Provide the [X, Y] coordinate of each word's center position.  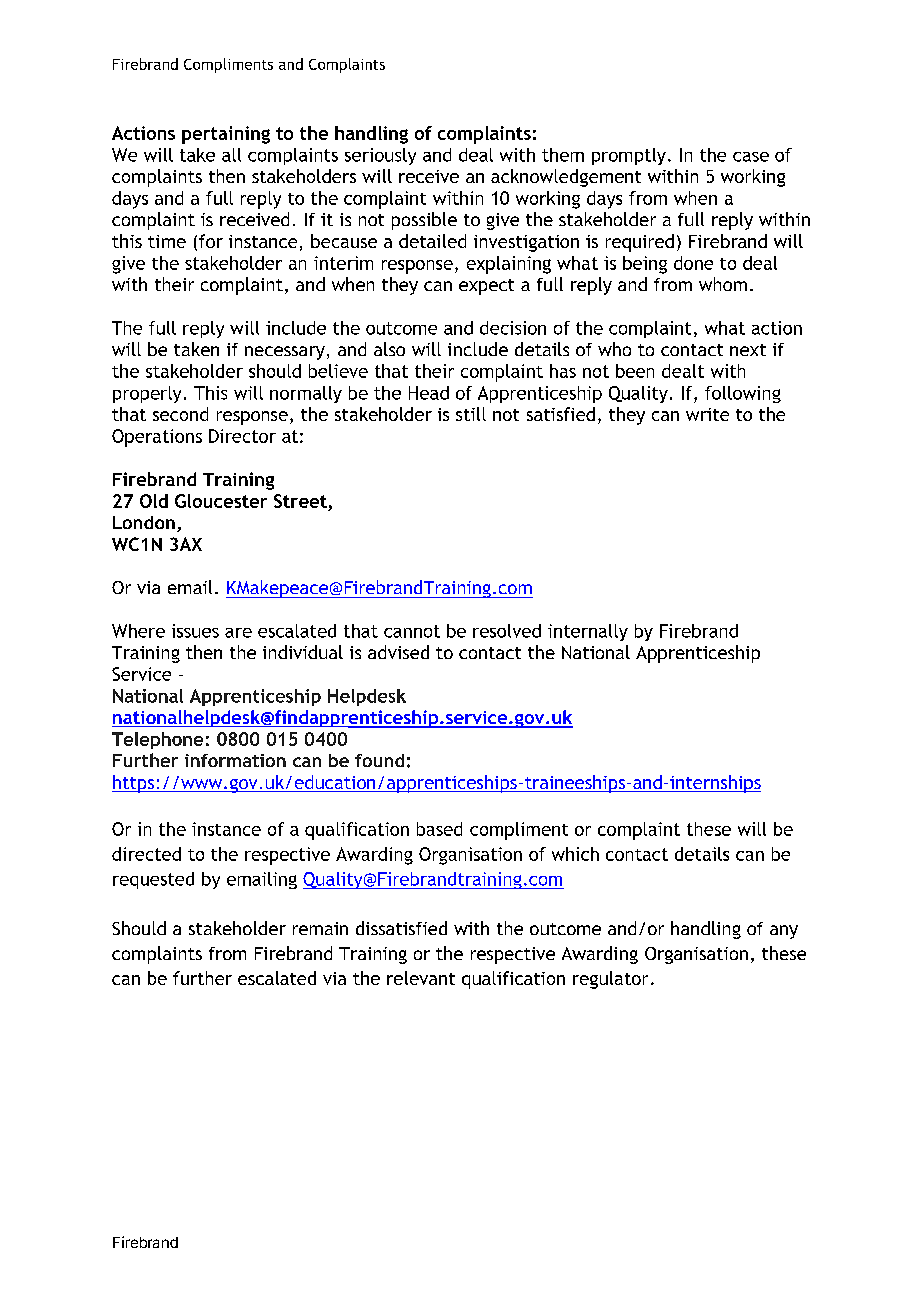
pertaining [226, 135]
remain [320, 928]
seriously [380, 156]
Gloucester [221, 501]
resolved [507, 631]
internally [588, 632]
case [751, 157]
